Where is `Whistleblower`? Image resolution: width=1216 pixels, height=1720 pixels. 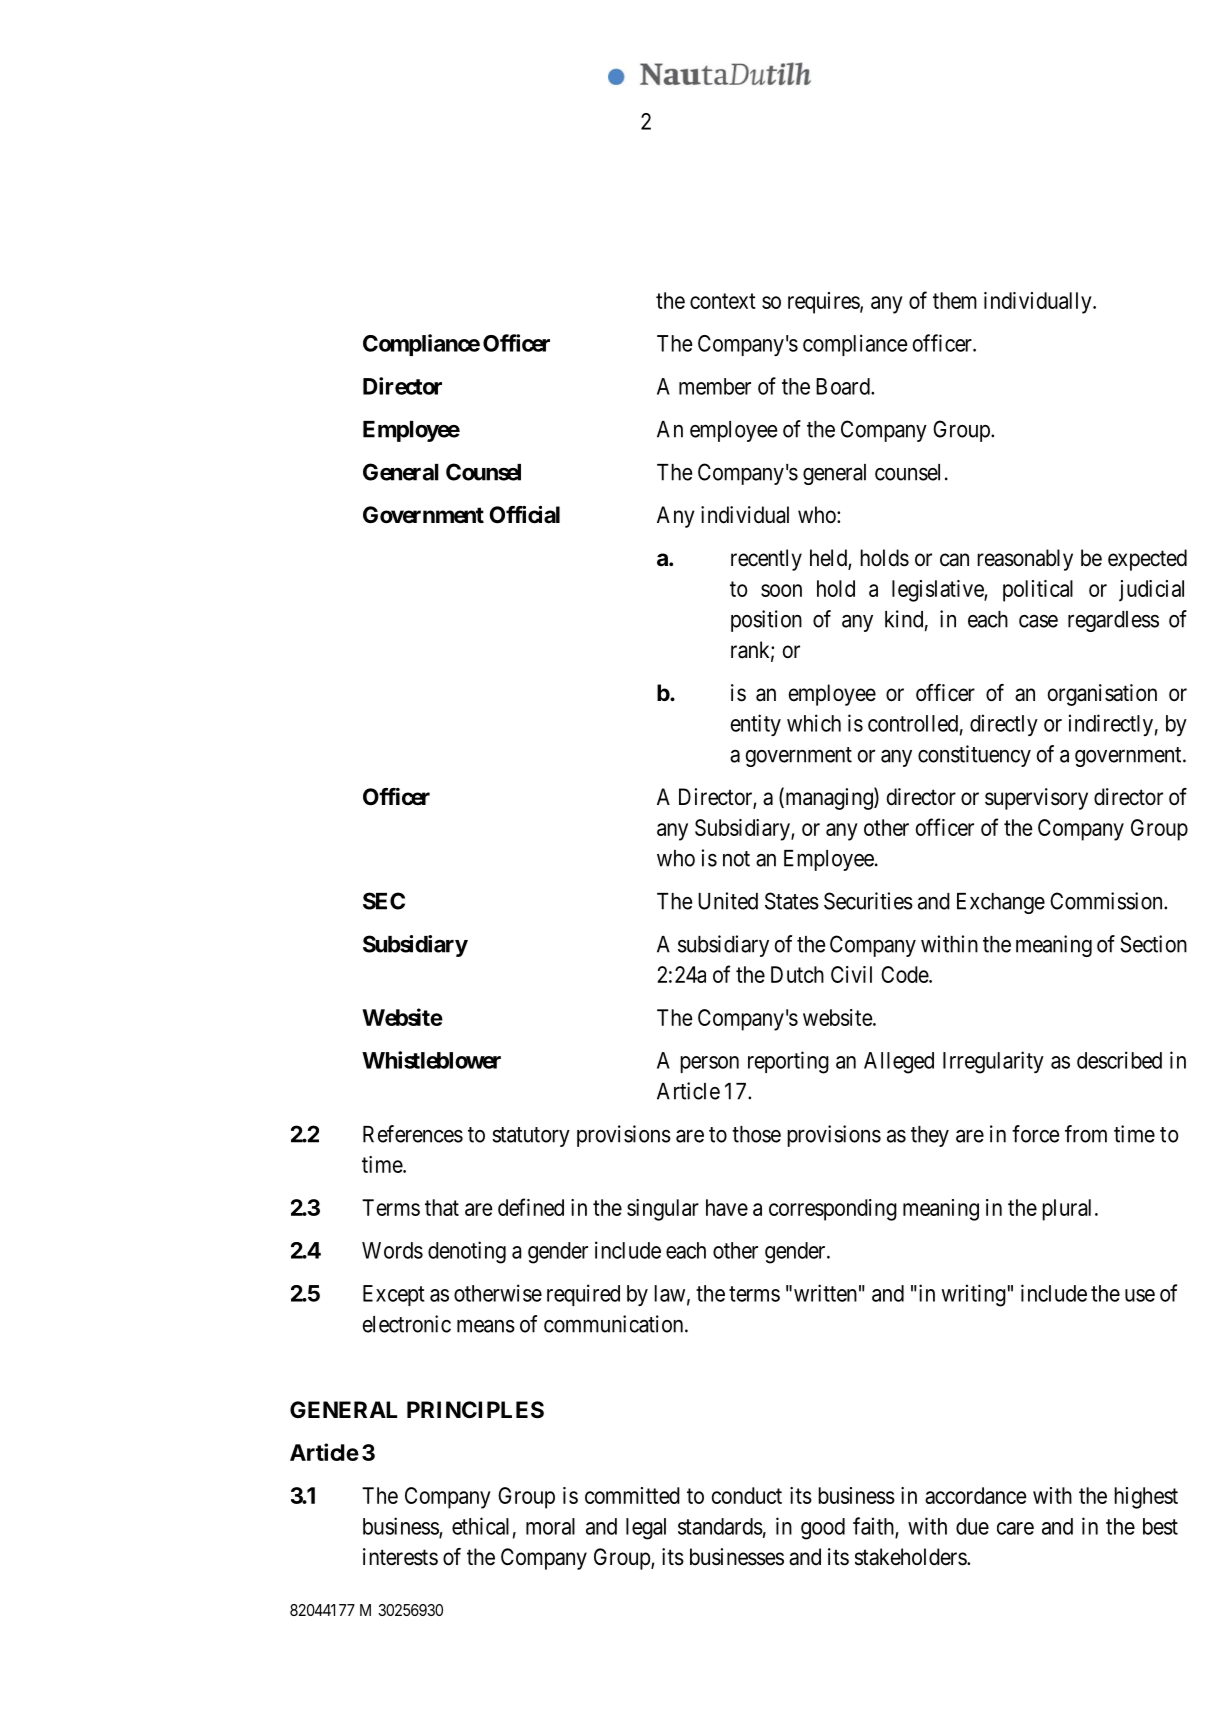
Whistleblower is located at coordinates (431, 1060).
